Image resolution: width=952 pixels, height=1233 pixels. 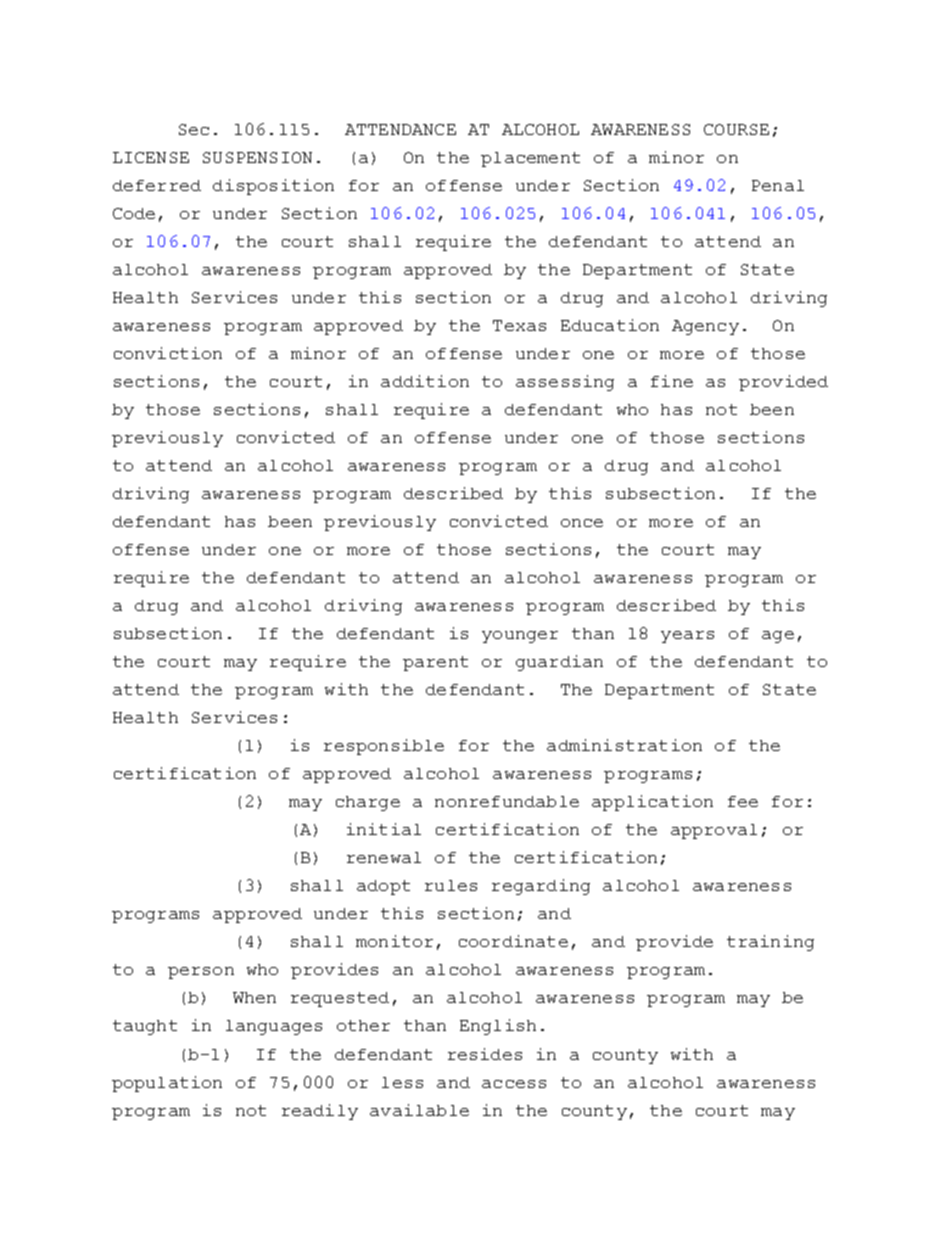 What do you see at coordinates (530, 159) in the screenshot?
I see `placement` at bounding box center [530, 159].
